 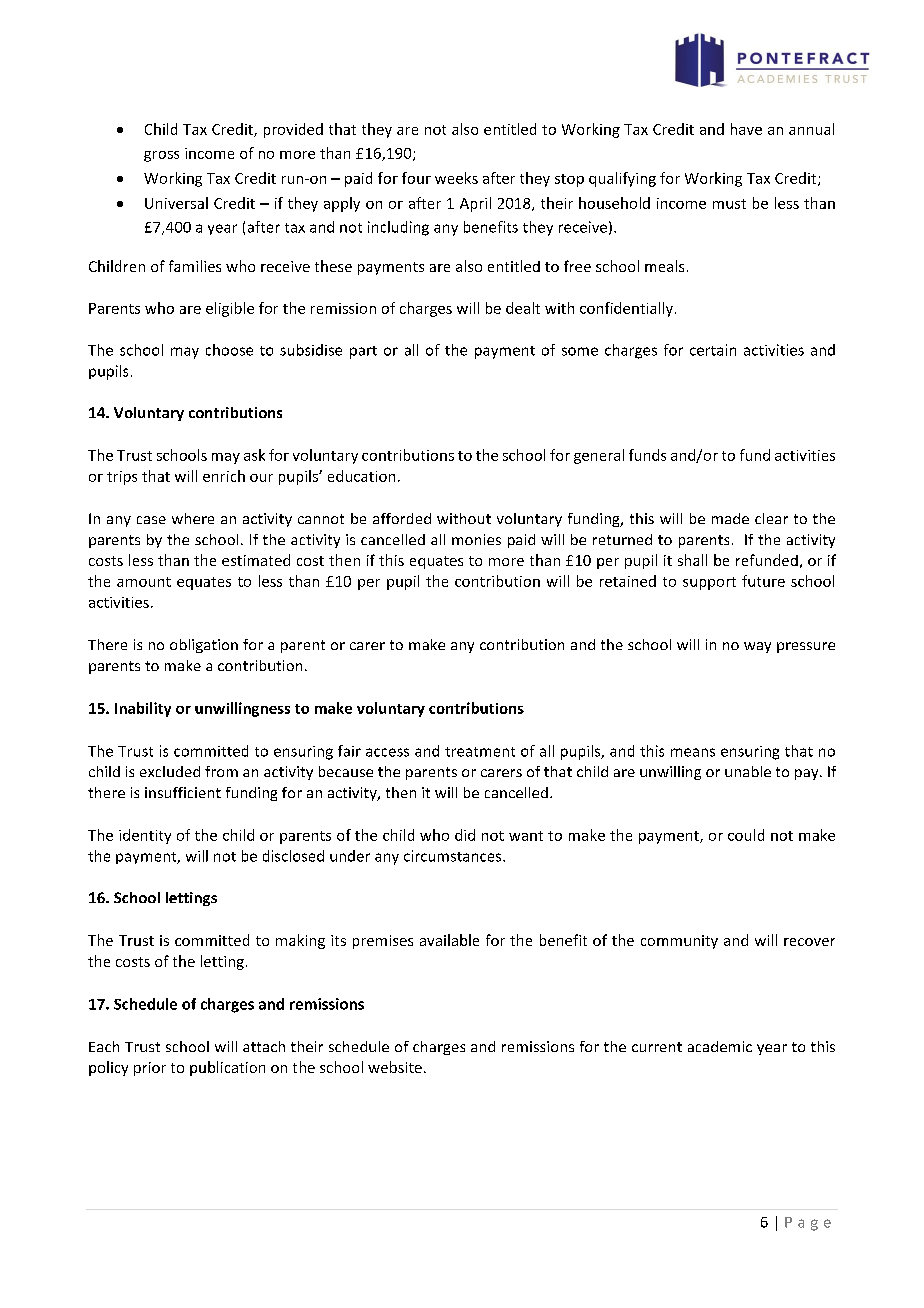 What do you see at coordinates (476, 539) in the image?
I see `monies` at bounding box center [476, 539].
